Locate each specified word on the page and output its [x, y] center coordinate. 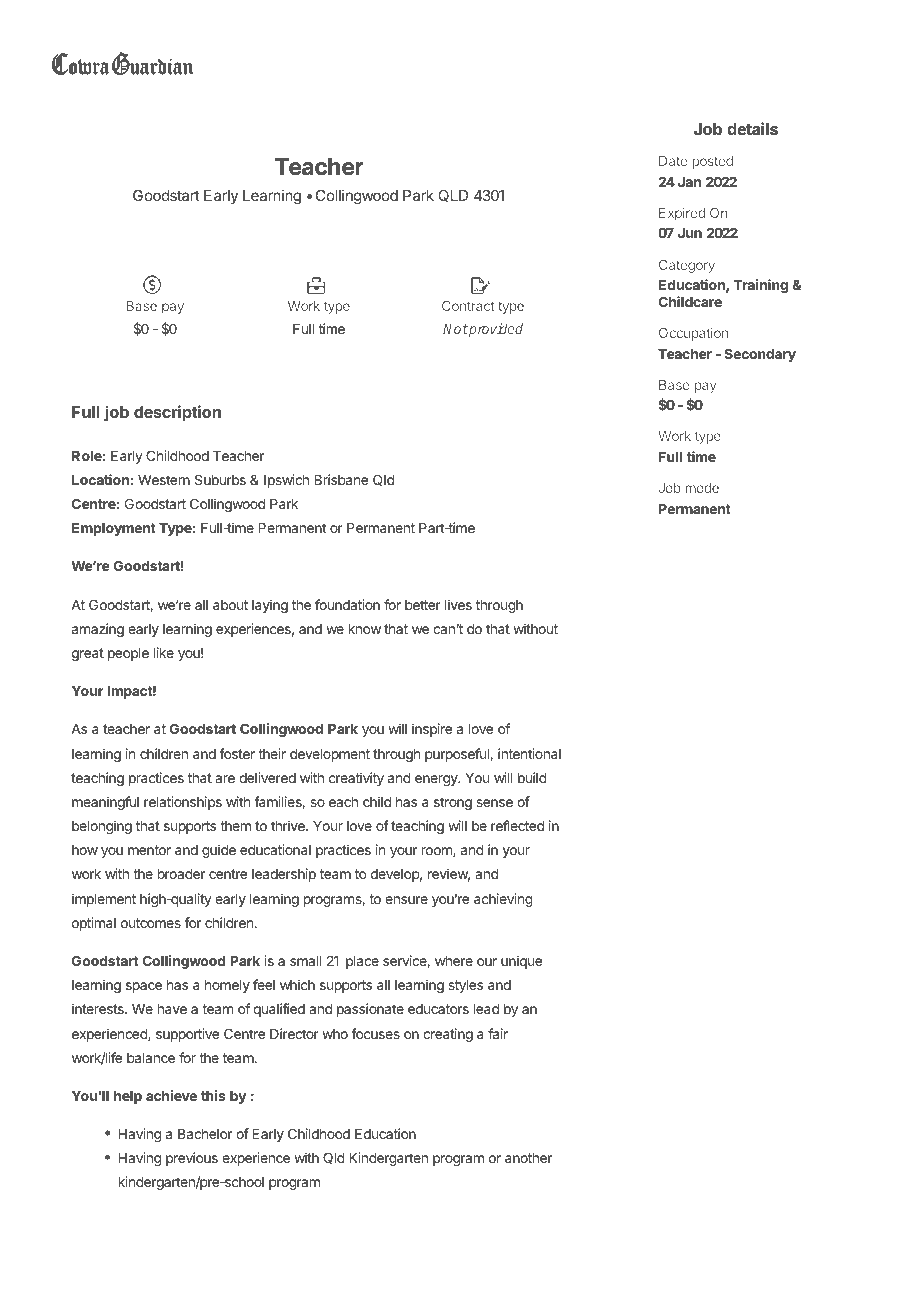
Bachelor [205, 1134]
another [528, 1158]
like [164, 652]
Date [673, 161]
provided [495, 330]
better [423, 605]
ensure [406, 900]
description [177, 413]
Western [164, 480]
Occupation [693, 334]
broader [181, 874]
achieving [503, 900]
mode [702, 488]
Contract [468, 306]
